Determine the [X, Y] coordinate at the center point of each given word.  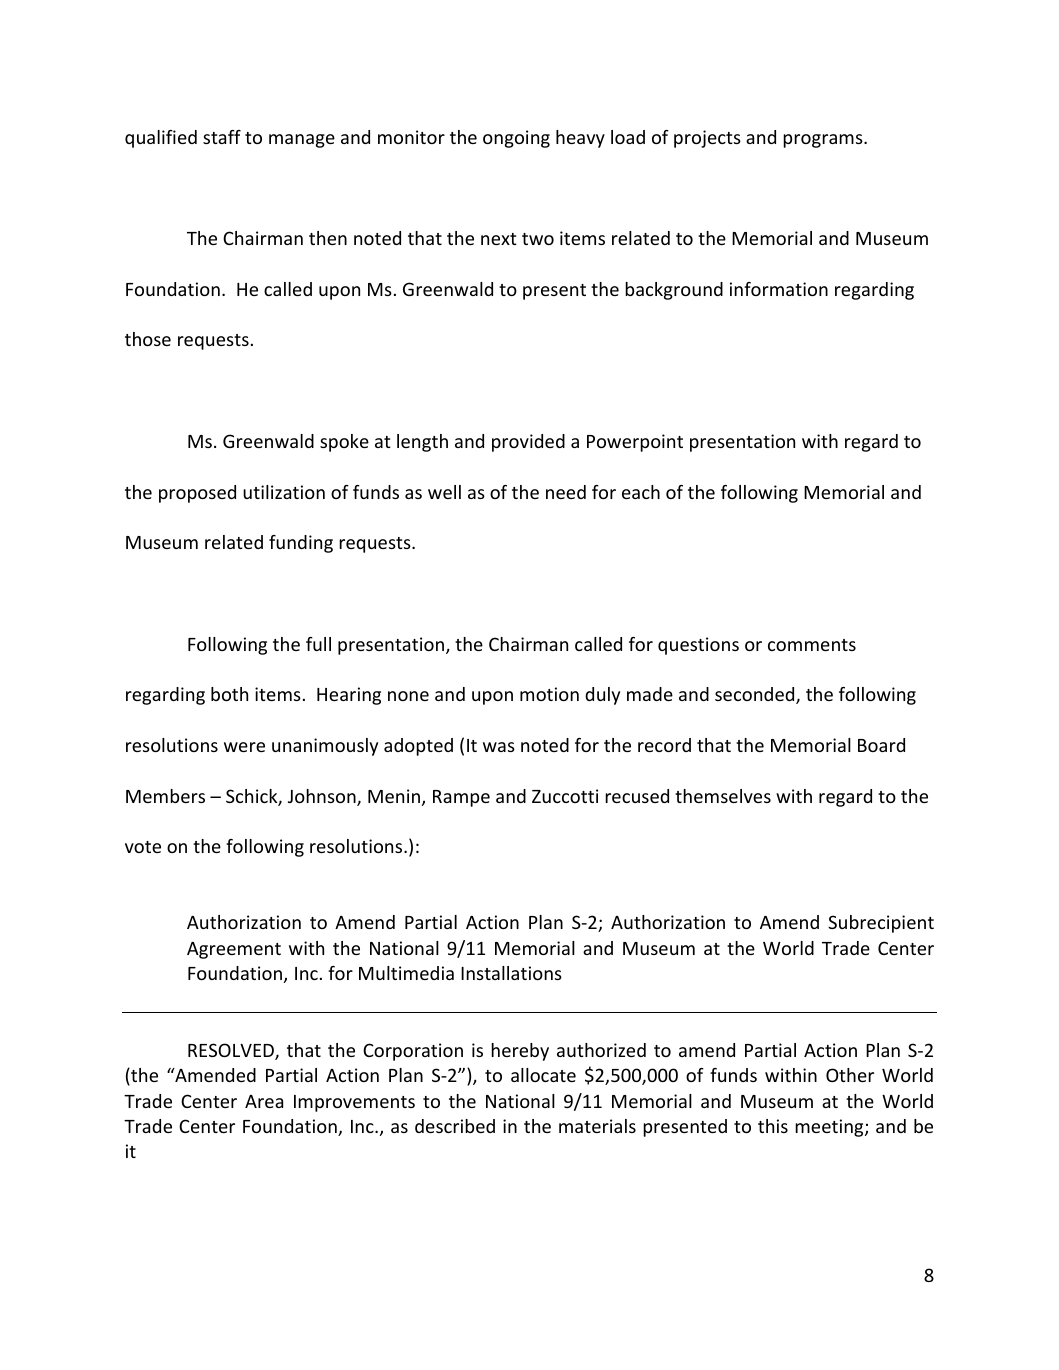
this [773, 1126]
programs [824, 141]
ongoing [516, 139]
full [318, 644]
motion [549, 694]
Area [264, 1101]
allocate [543, 1075]
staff [222, 137]
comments [812, 645]
